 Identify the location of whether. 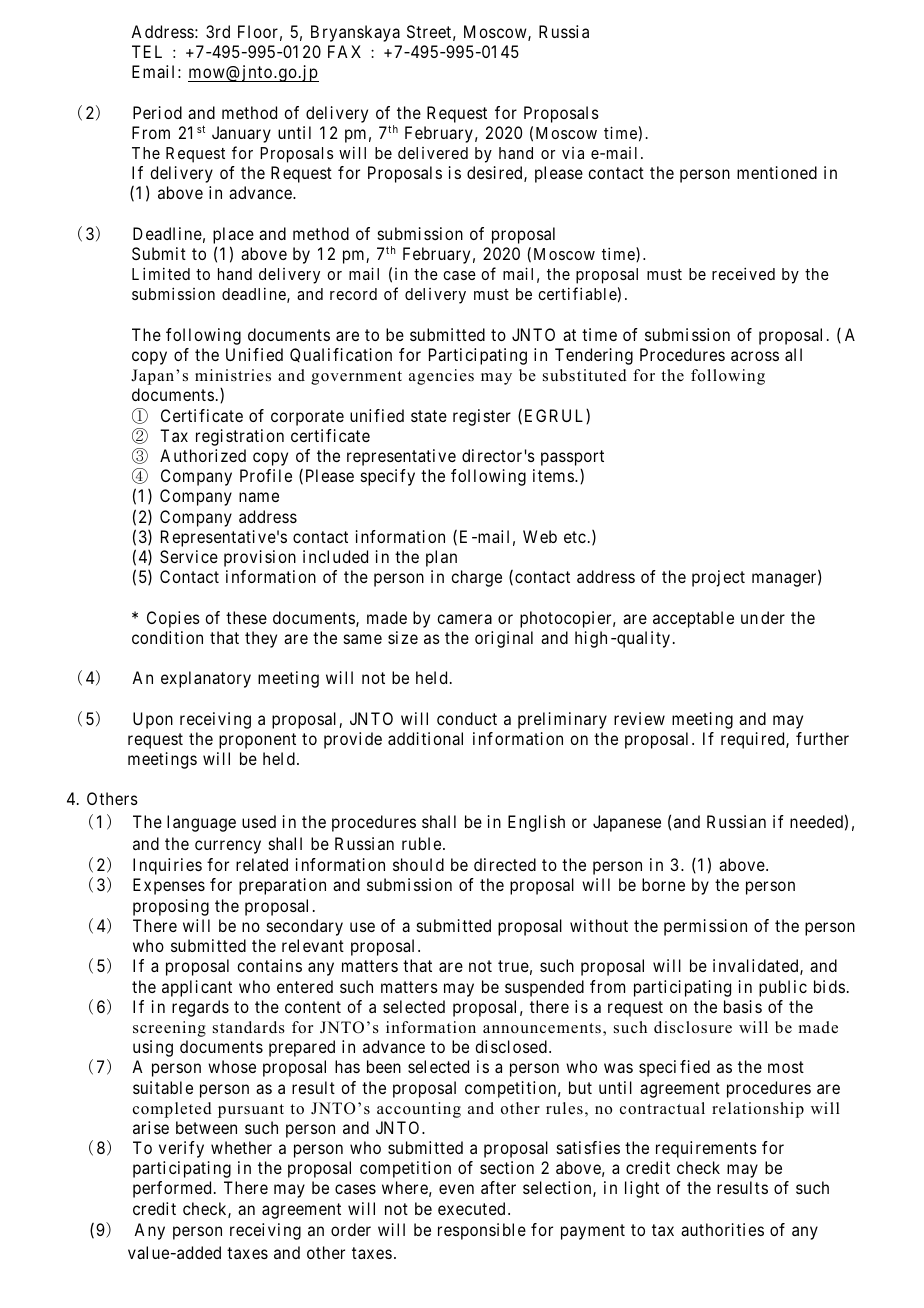
(241, 1147).
